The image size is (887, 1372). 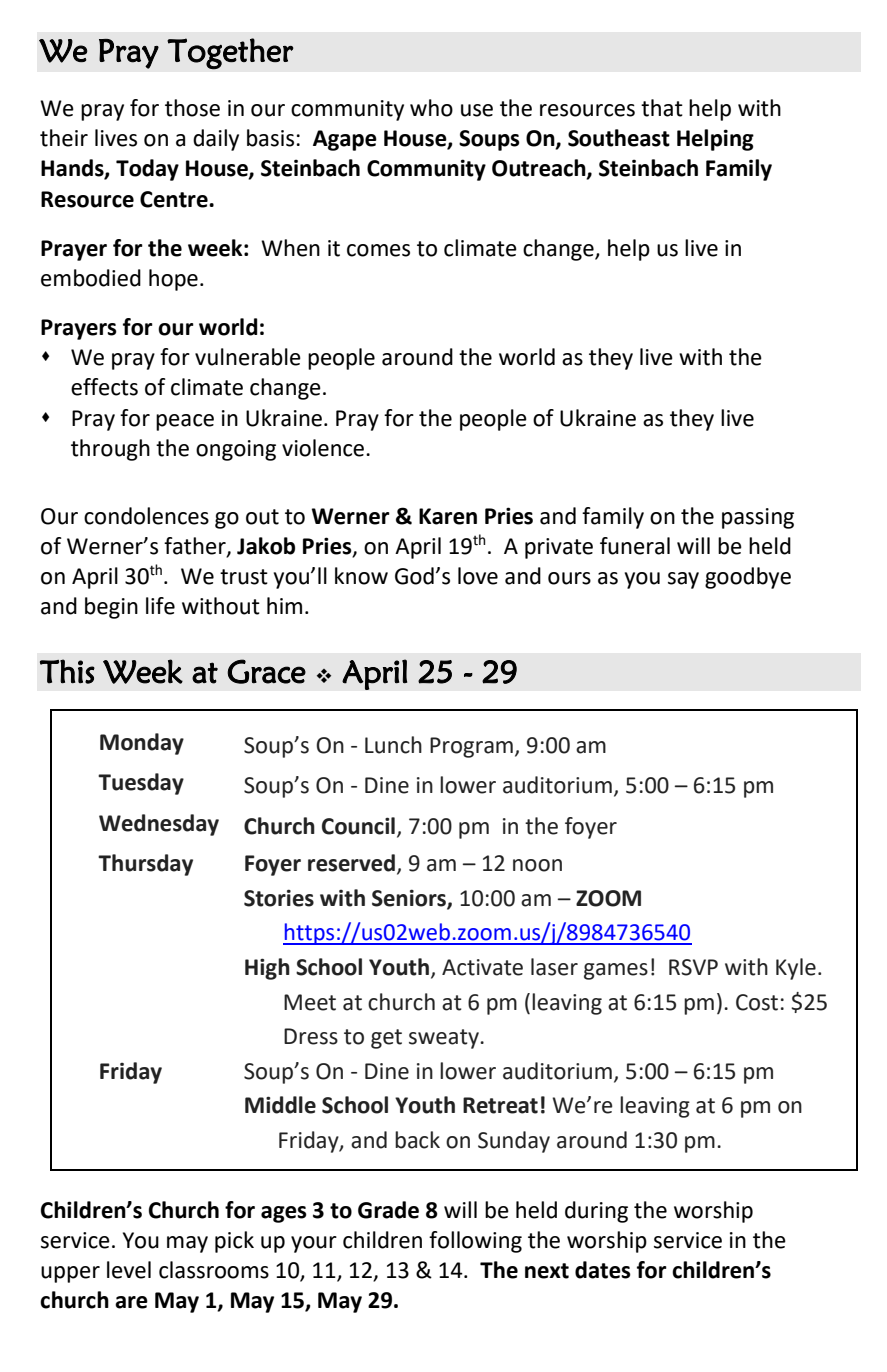 I want to click on that, so click(x=662, y=108).
